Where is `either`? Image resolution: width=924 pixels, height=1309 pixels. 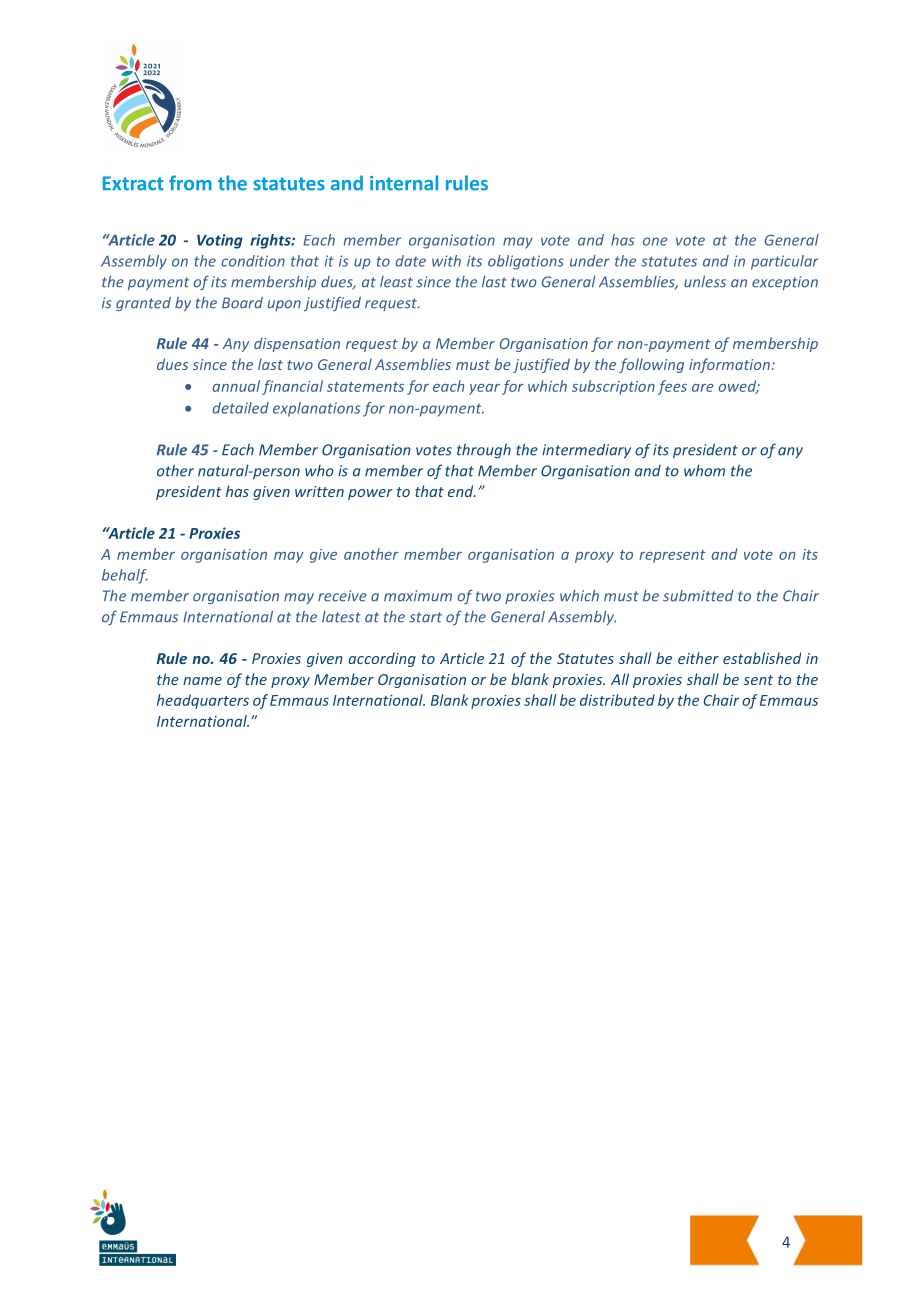 either is located at coordinates (698, 658).
